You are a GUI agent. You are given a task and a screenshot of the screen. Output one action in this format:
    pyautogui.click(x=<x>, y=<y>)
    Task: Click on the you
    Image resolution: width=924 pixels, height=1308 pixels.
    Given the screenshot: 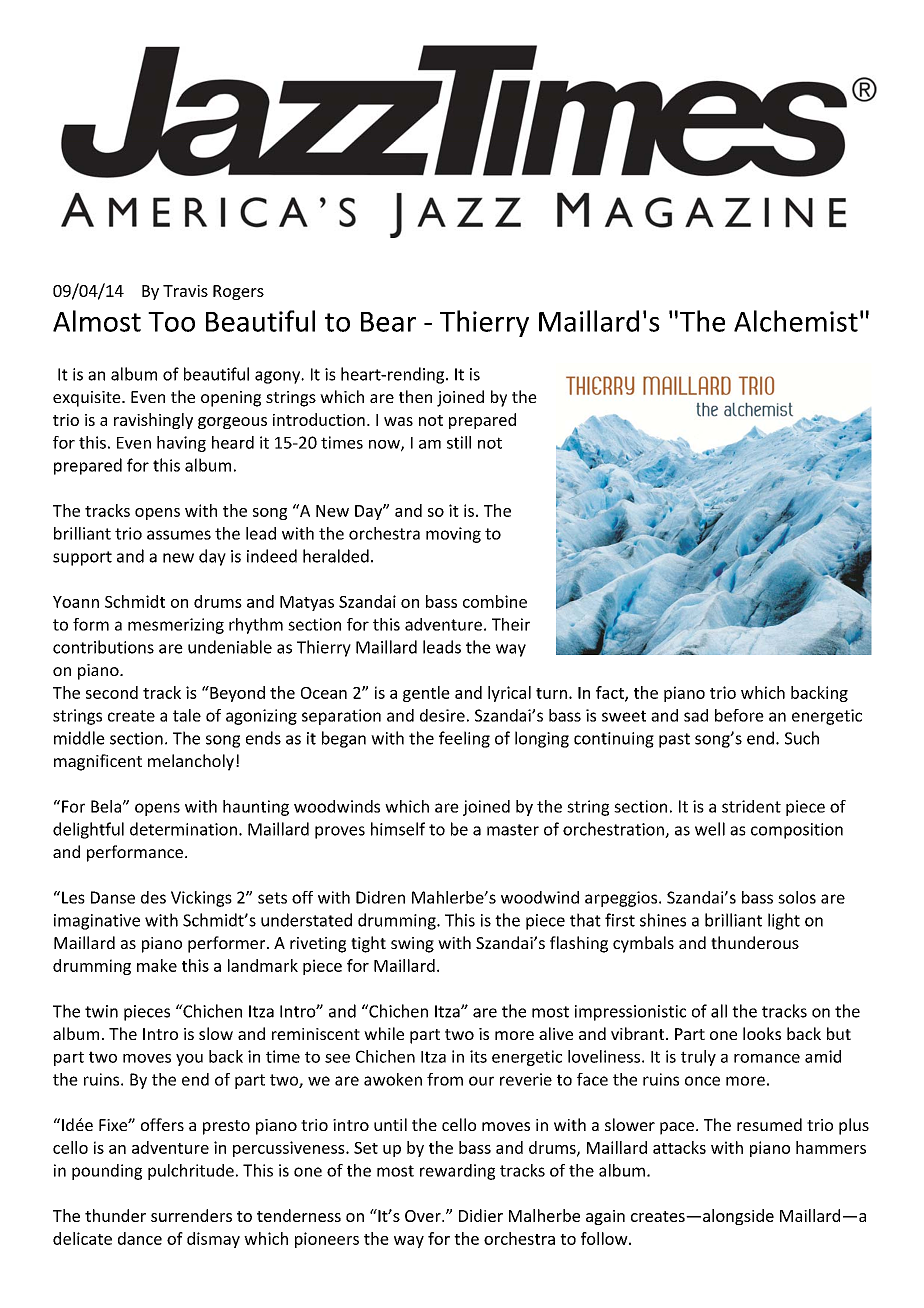 What is the action you would take?
    pyautogui.click(x=189, y=1060)
